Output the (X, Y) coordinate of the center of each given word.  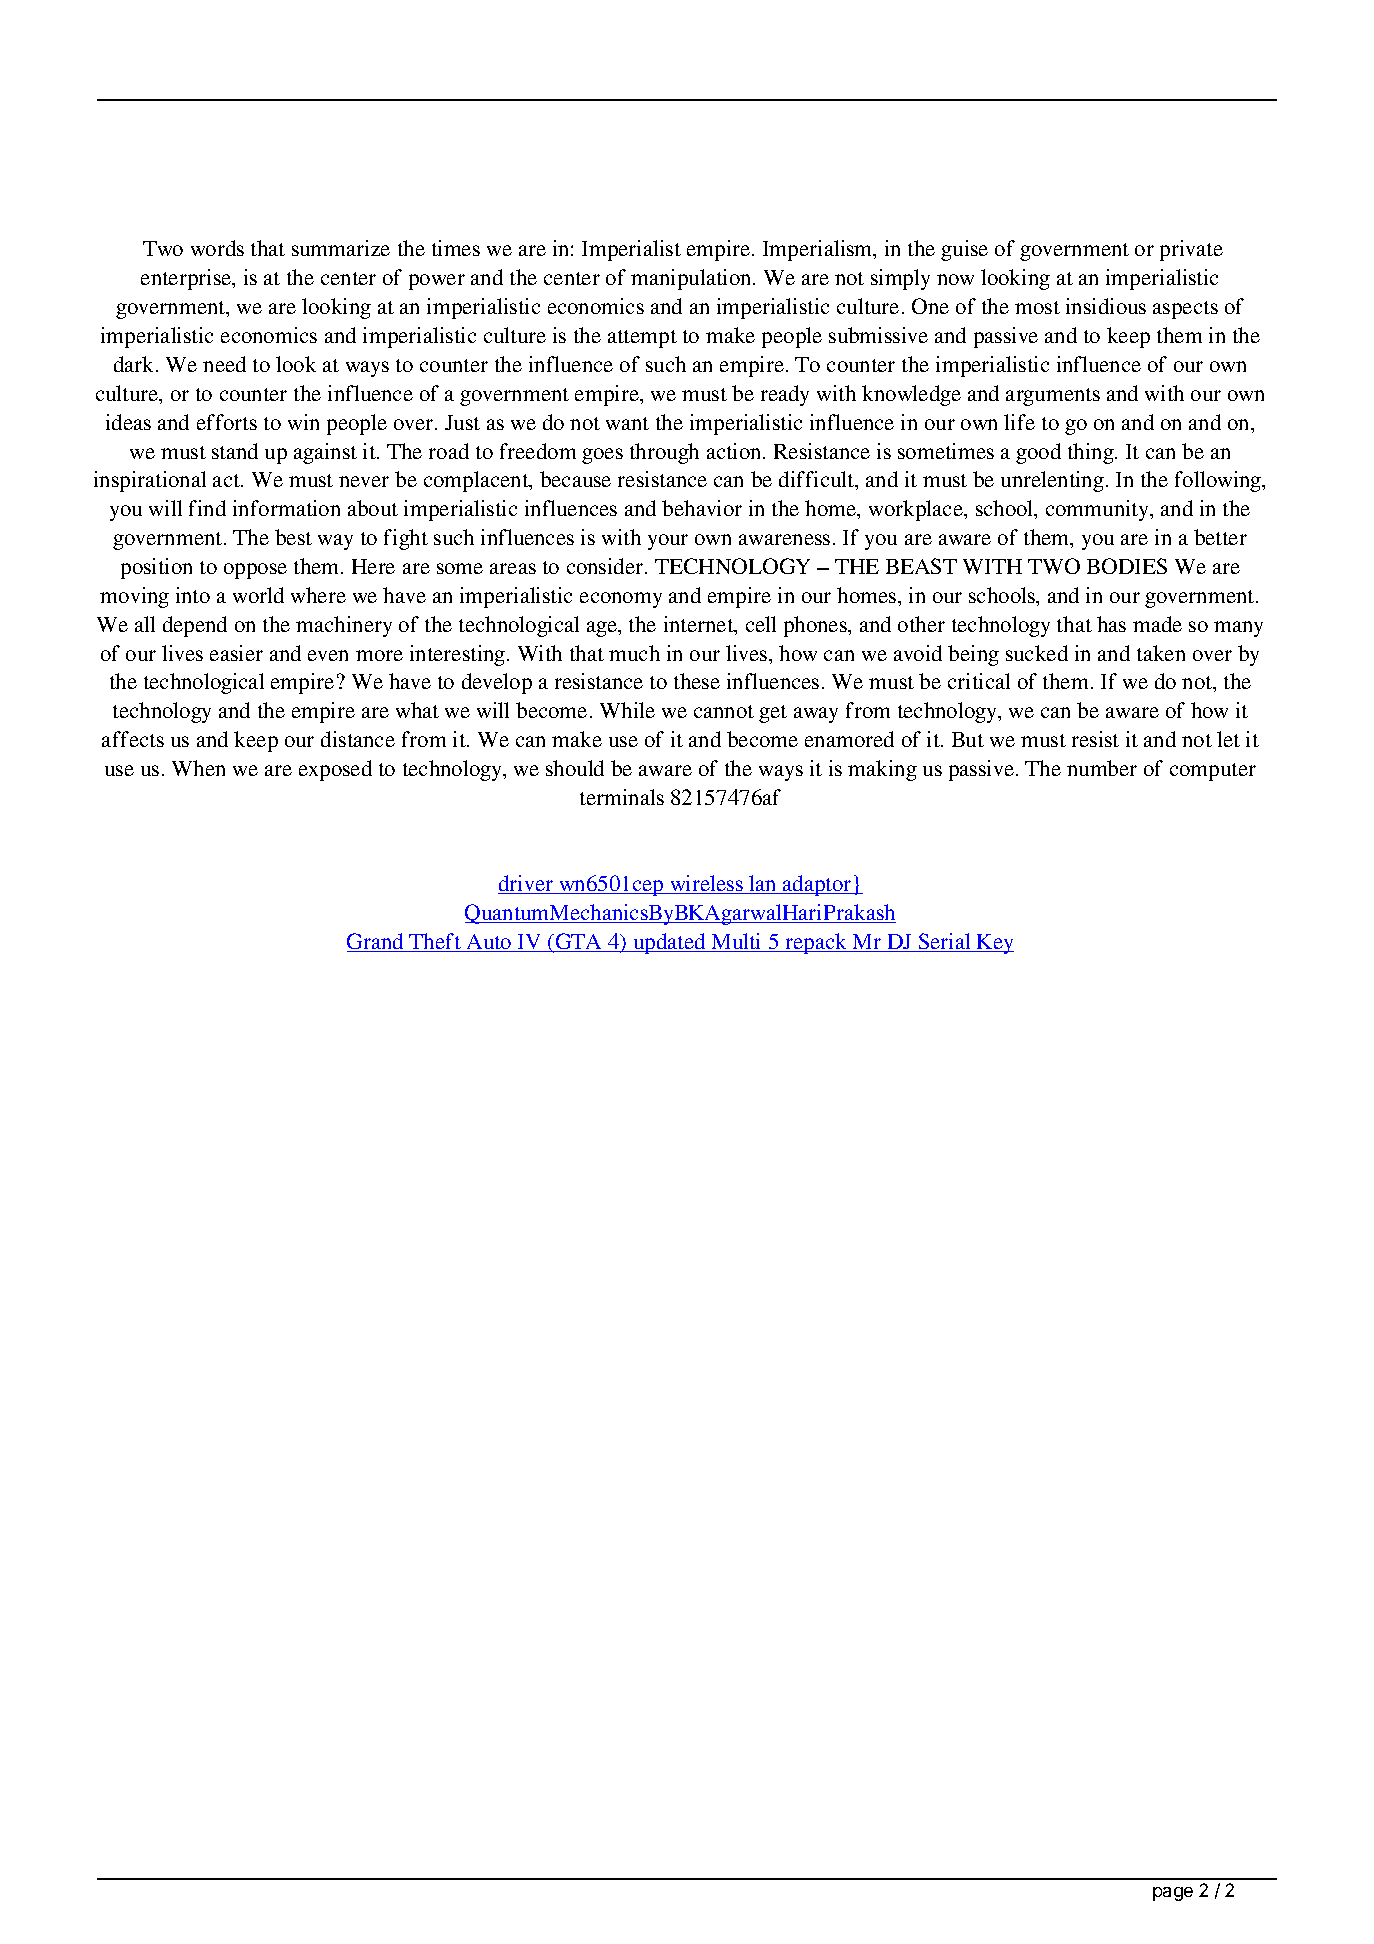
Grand (376, 942)
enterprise (187, 279)
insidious (1106, 306)
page (1173, 1894)
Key (994, 944)
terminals (622, 797)
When (198, 768)
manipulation (692, 279)
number (1102, 768)
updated (669, 943)
